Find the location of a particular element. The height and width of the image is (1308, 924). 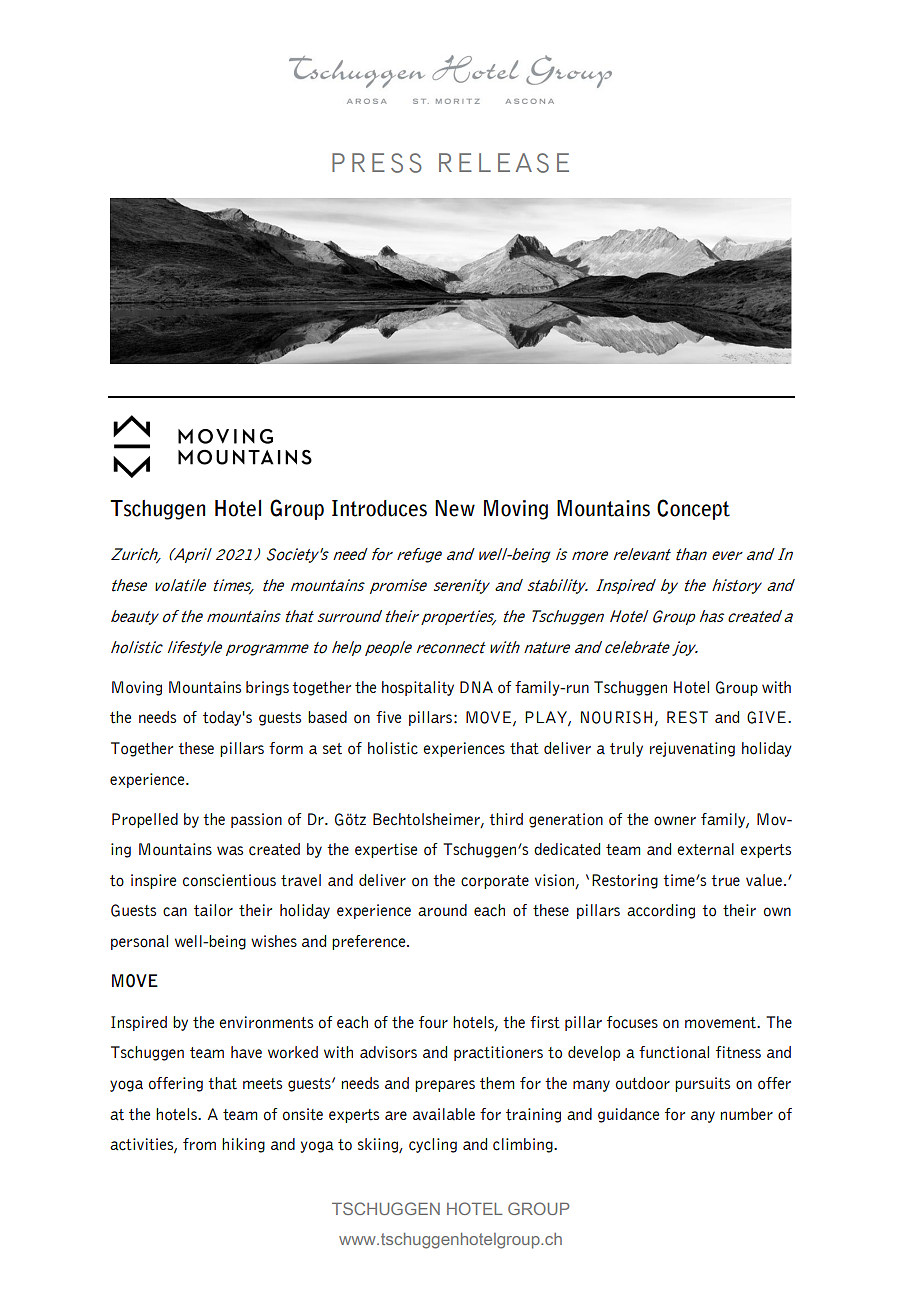

brings is located at coordinates (267, 688).
